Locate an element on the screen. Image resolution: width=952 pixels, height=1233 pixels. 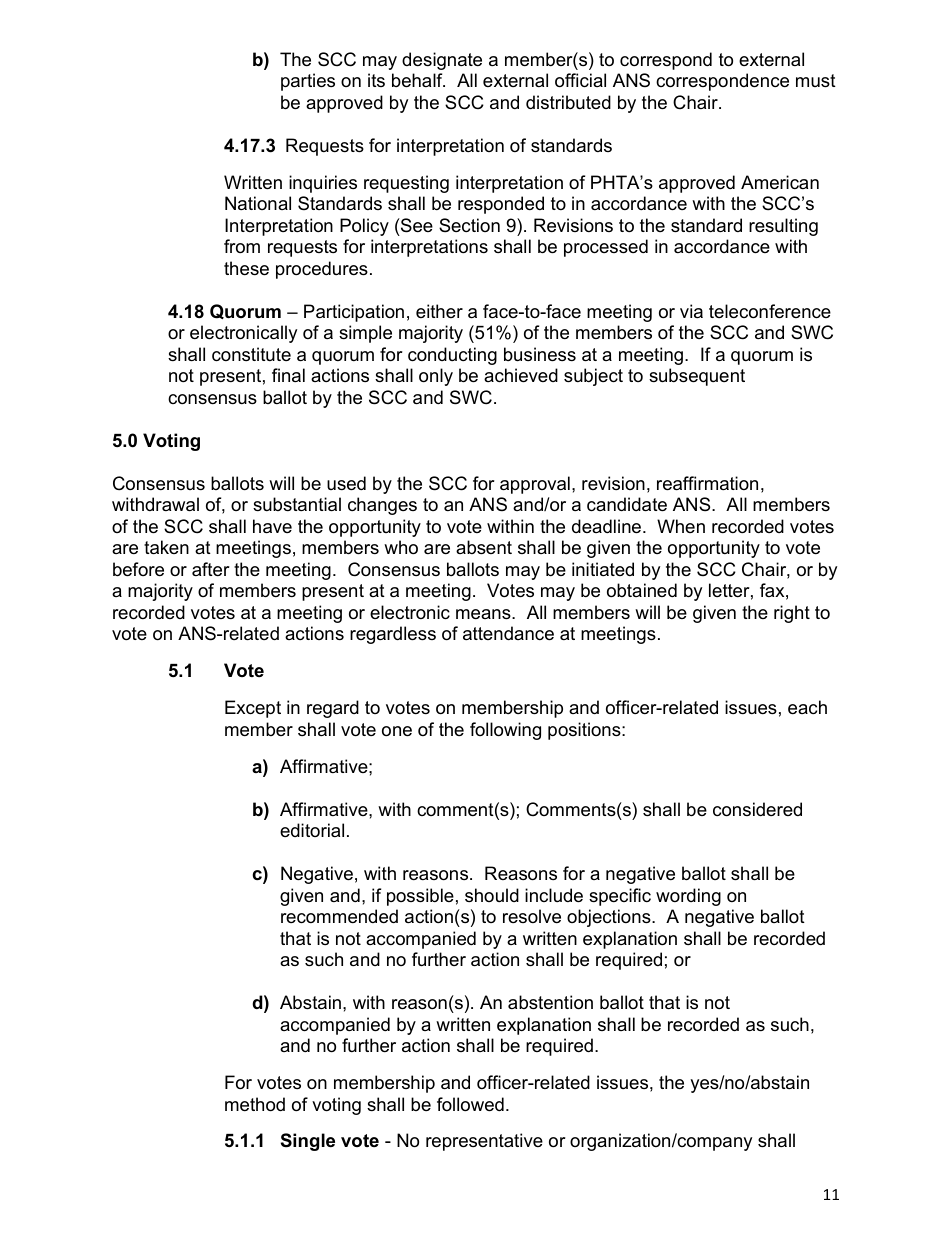
parties is located at coordinates (308, 82).
